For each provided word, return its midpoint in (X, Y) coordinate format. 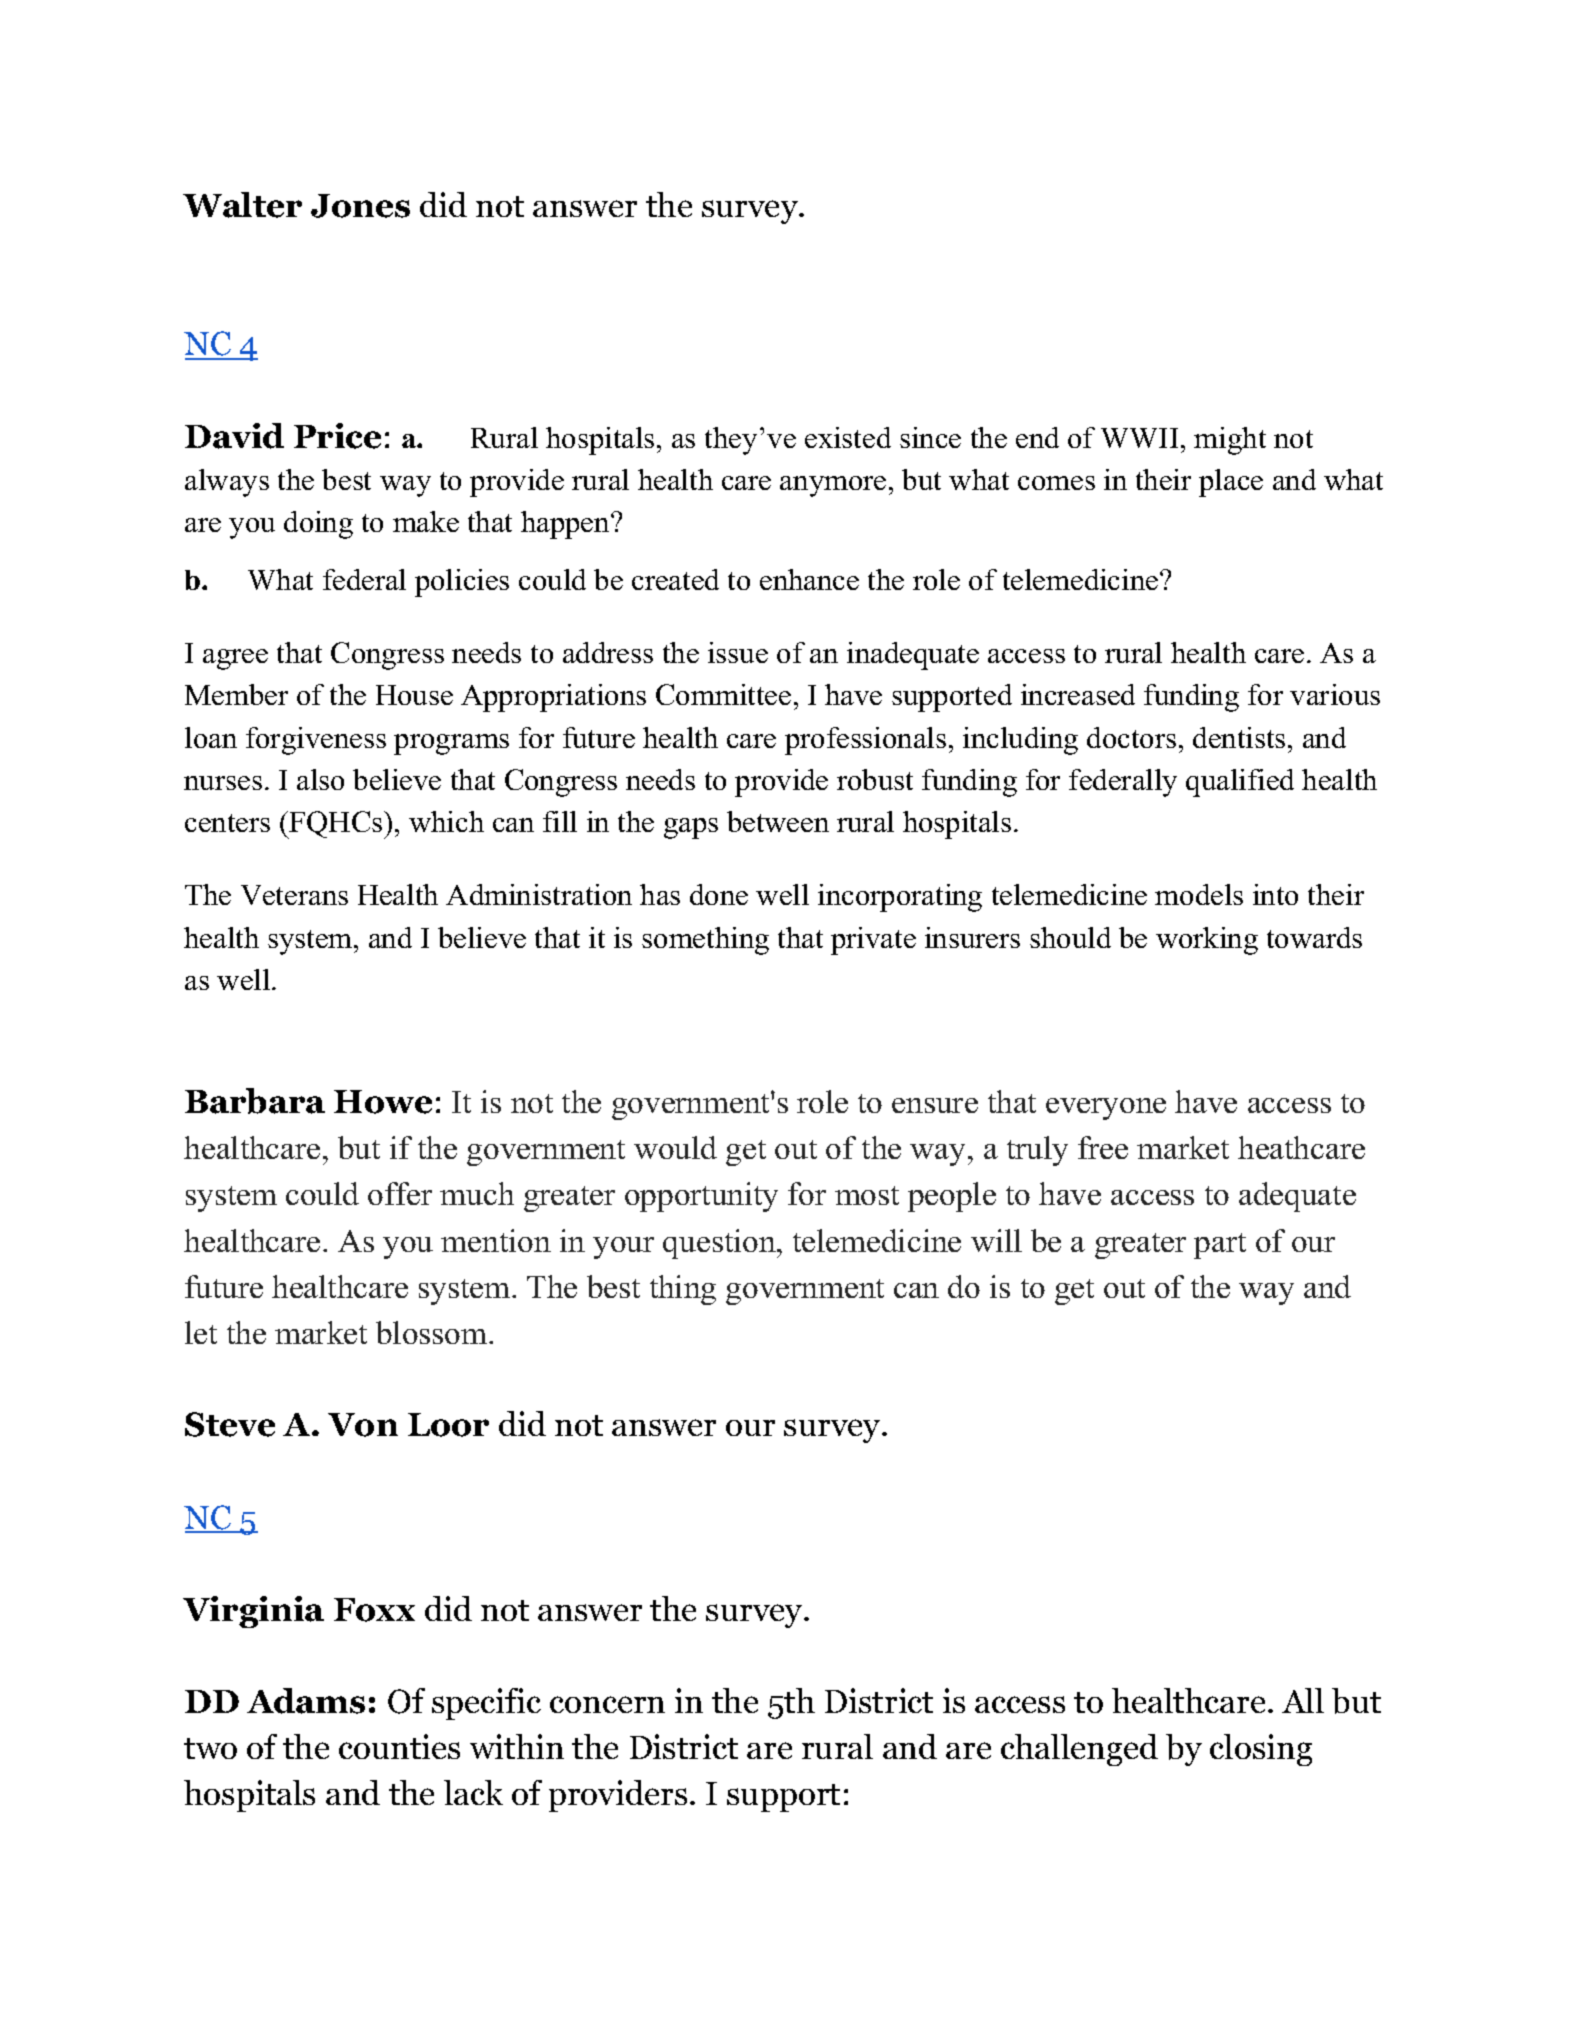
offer (400, 1193)
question (720, 1244)
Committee (723, 694)
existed (848, 437)
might (1230, 441)
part (1220, 1246)
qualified (1240, 783)
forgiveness (316, 741)
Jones (360, 206)
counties (399, 1746)
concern (607, 1704)
